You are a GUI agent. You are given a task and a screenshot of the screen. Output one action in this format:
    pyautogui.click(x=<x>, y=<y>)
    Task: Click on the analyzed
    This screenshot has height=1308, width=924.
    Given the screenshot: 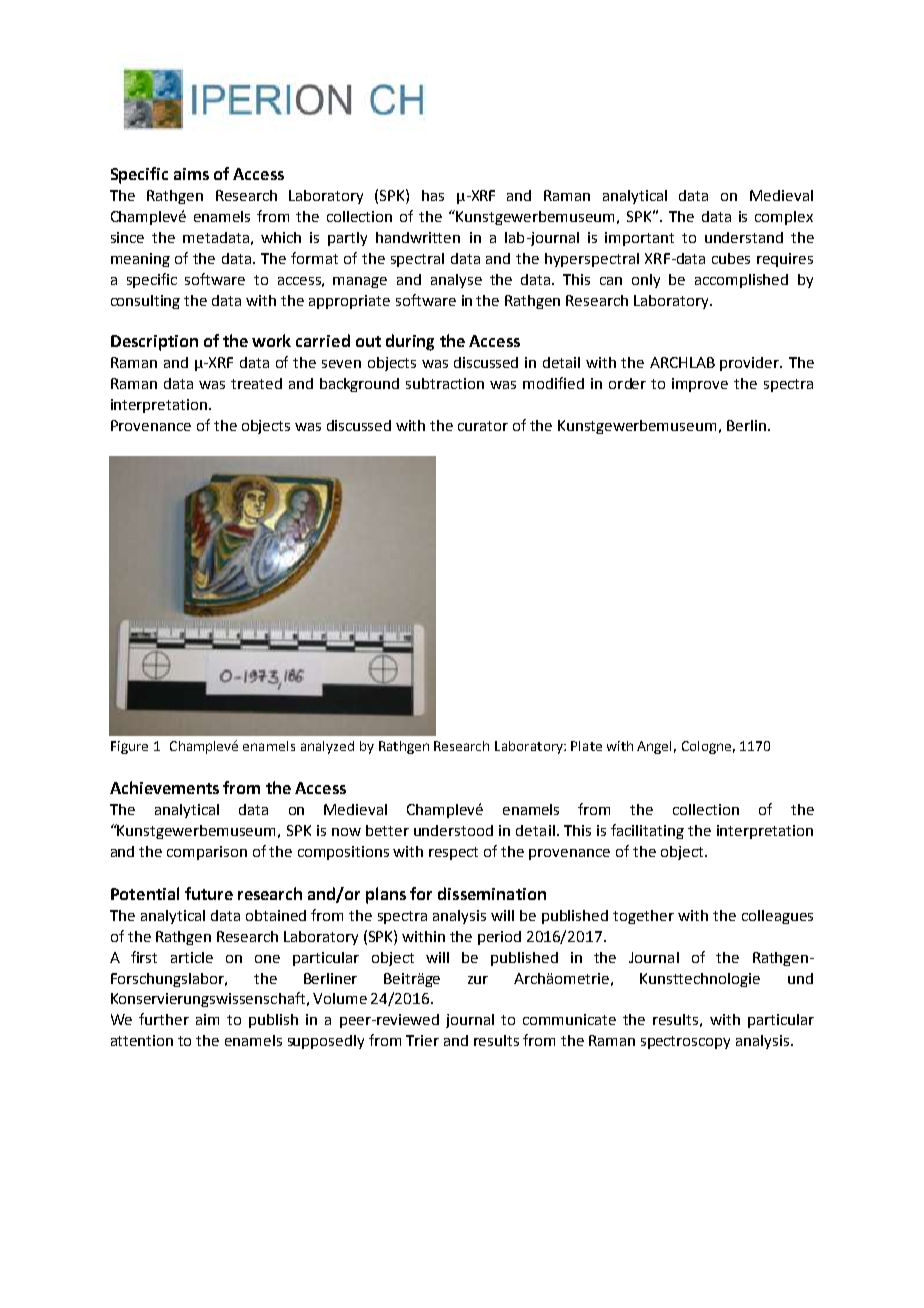 What is the action you would take?
    pyautogui.click(x=327, y=747)
